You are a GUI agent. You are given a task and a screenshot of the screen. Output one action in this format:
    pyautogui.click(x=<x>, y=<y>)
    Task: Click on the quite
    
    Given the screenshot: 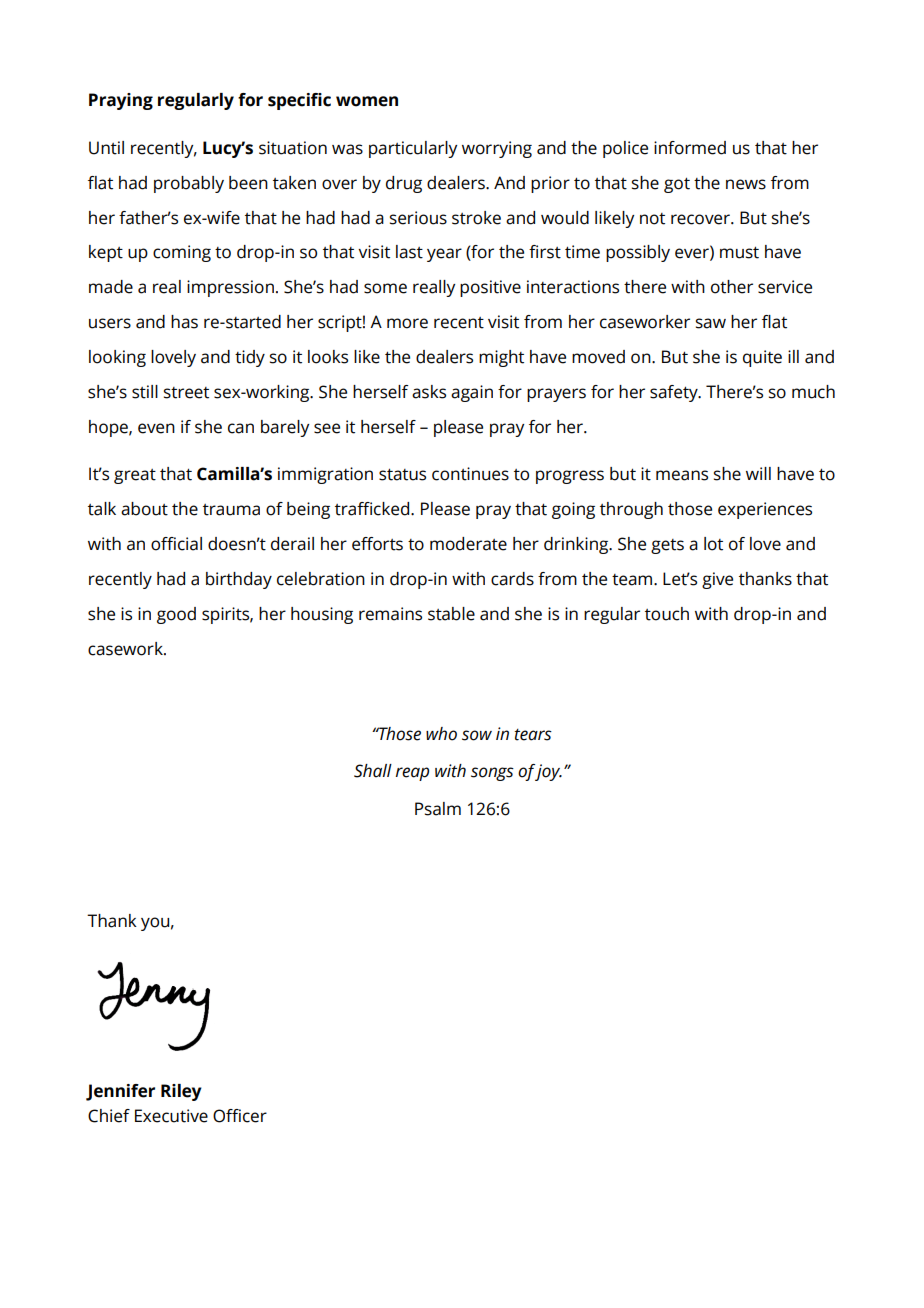 What is the action you would take?
    pyautogui.click(x=762, y=358)
